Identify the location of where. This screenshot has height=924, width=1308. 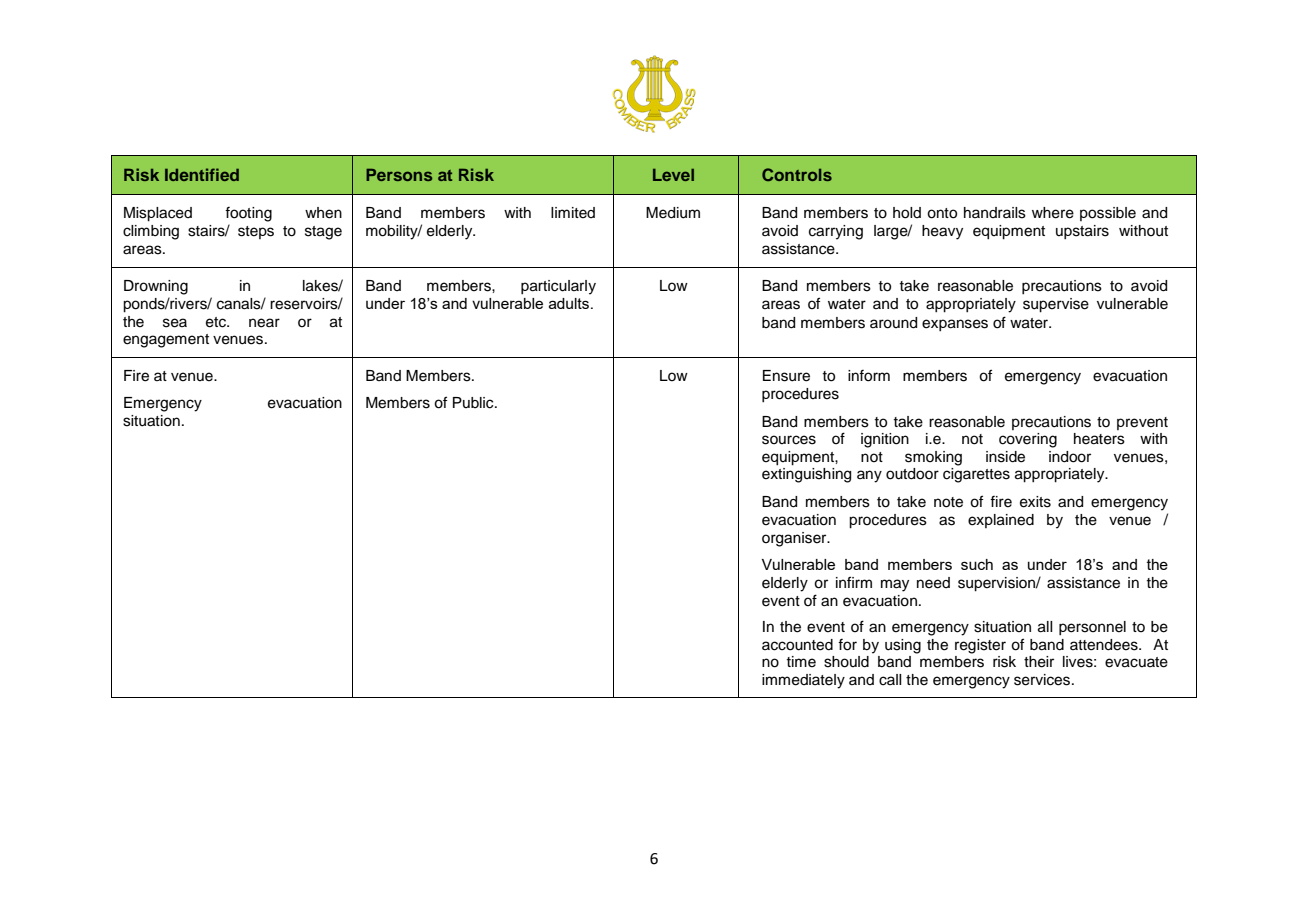
(1053, 213).
